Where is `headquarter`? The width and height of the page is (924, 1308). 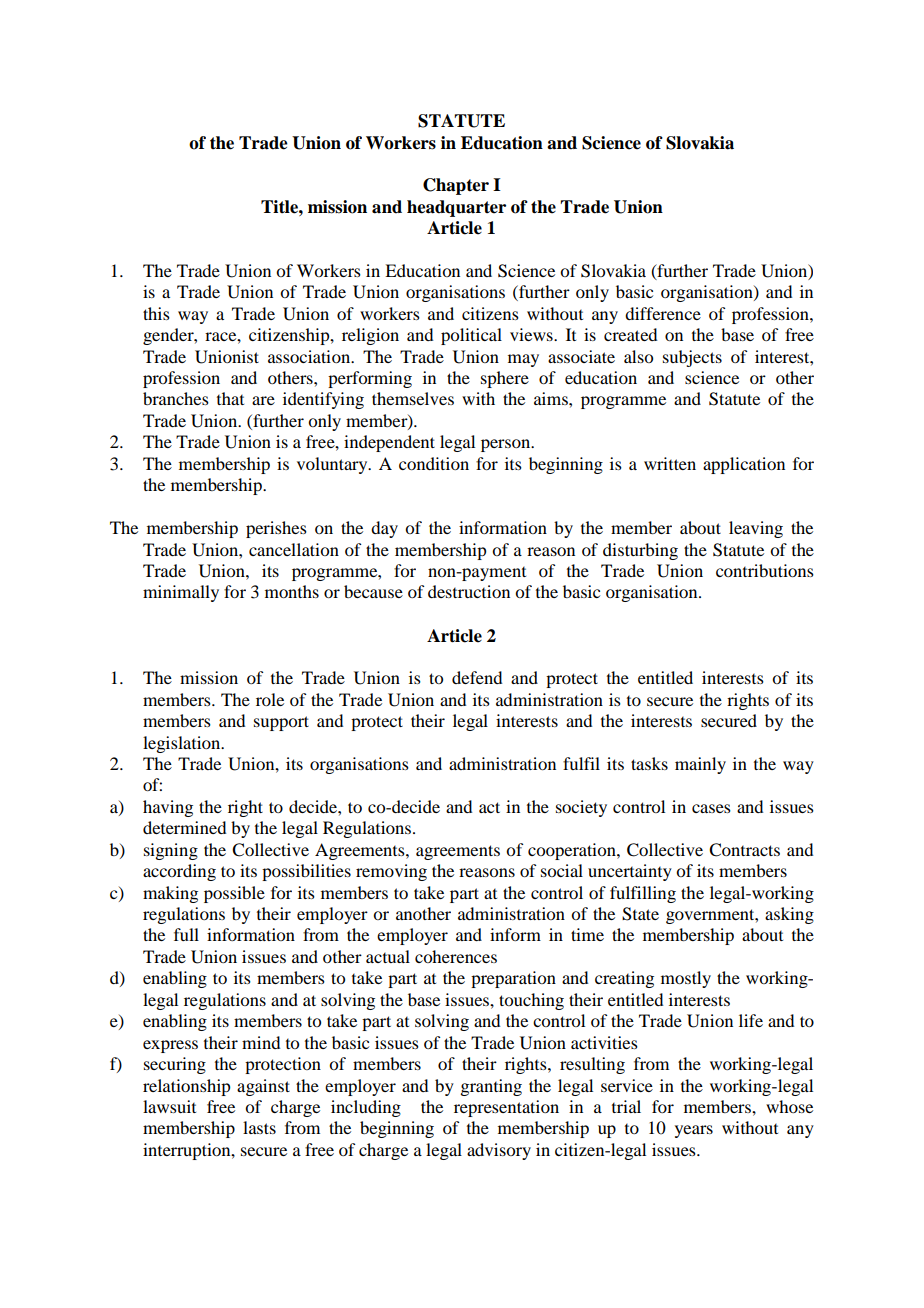 headquarter is located at coordinates (456, 208).
